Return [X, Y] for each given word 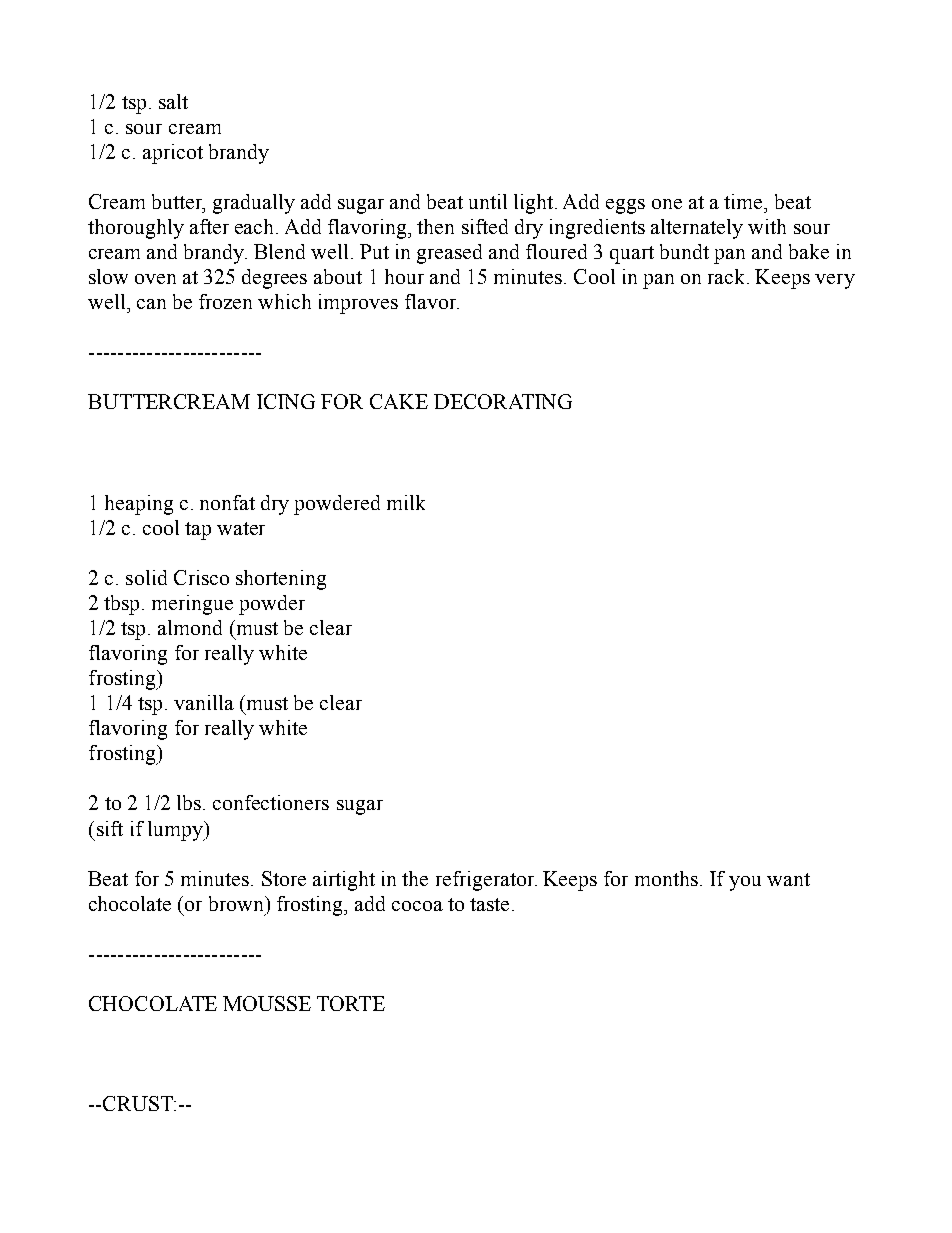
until [488, 201]
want [788, 879]
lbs [190, 802]
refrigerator [486, 881]
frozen [225, 301]
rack [728, 276]
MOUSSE [267, 1003]
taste [489, 904]
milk [406, 502]
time [744, 201]
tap [198, 531]
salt [173, 101]
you [745, 883]
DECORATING [503, 401]
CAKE [399, 401]
